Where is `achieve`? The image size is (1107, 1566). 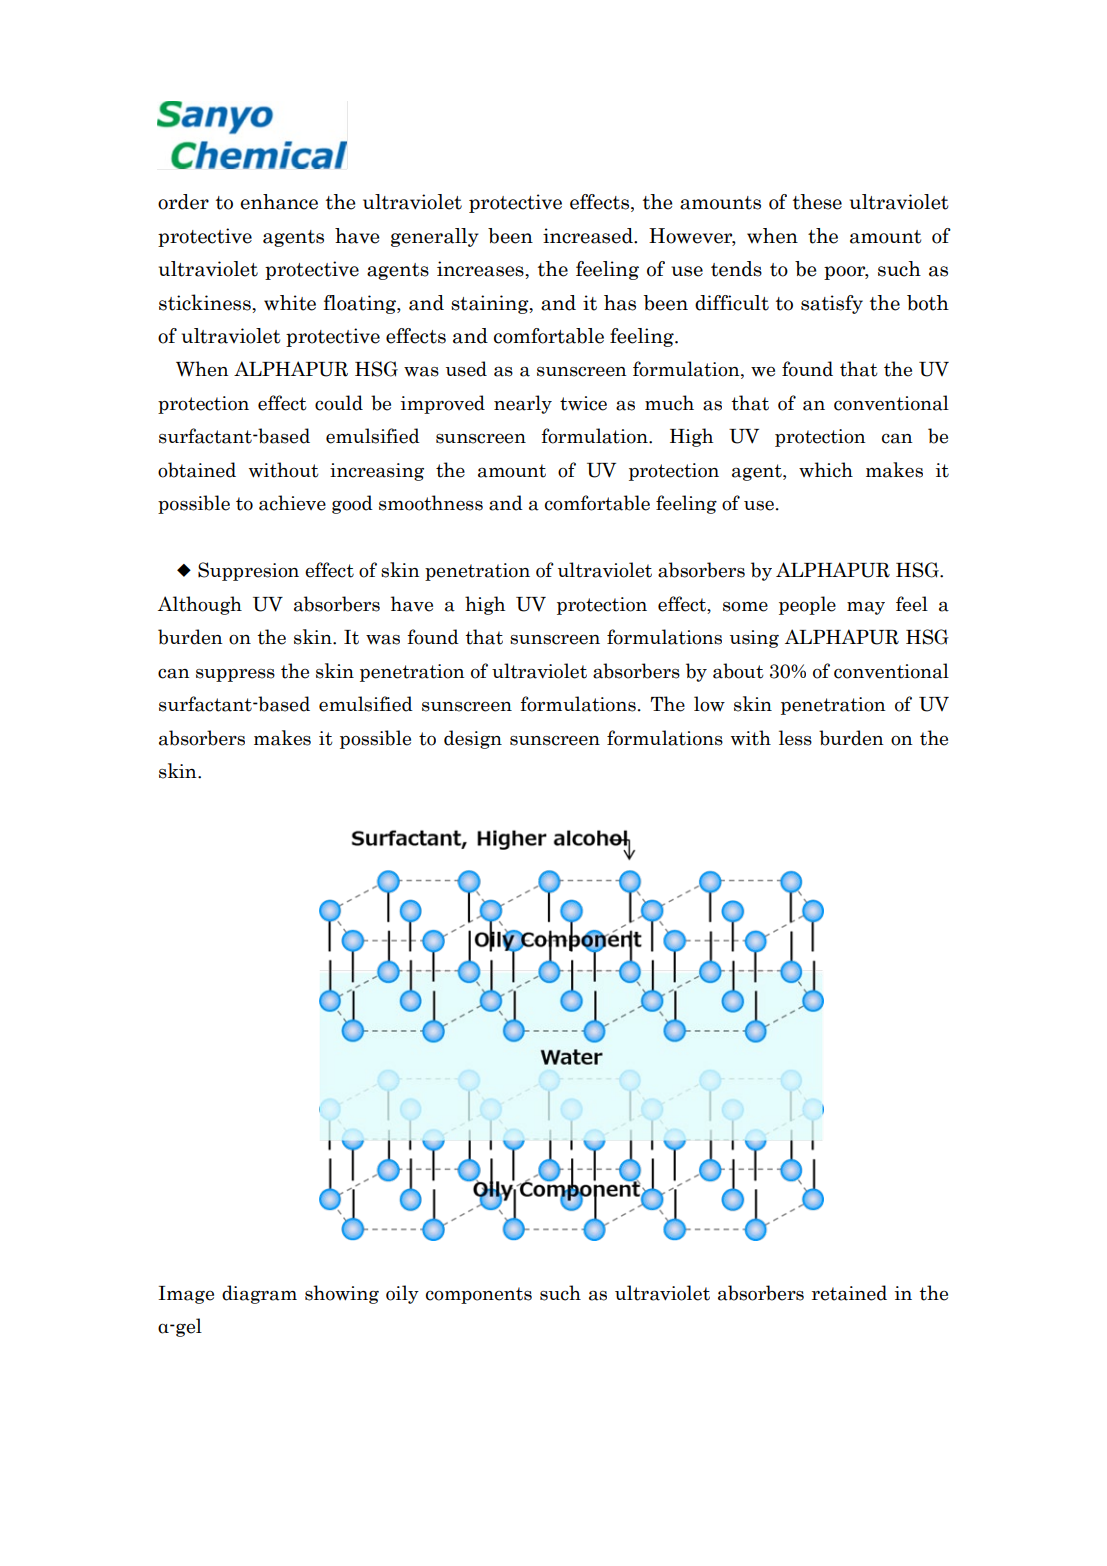
achieve is located at coordinates (292, 503).
